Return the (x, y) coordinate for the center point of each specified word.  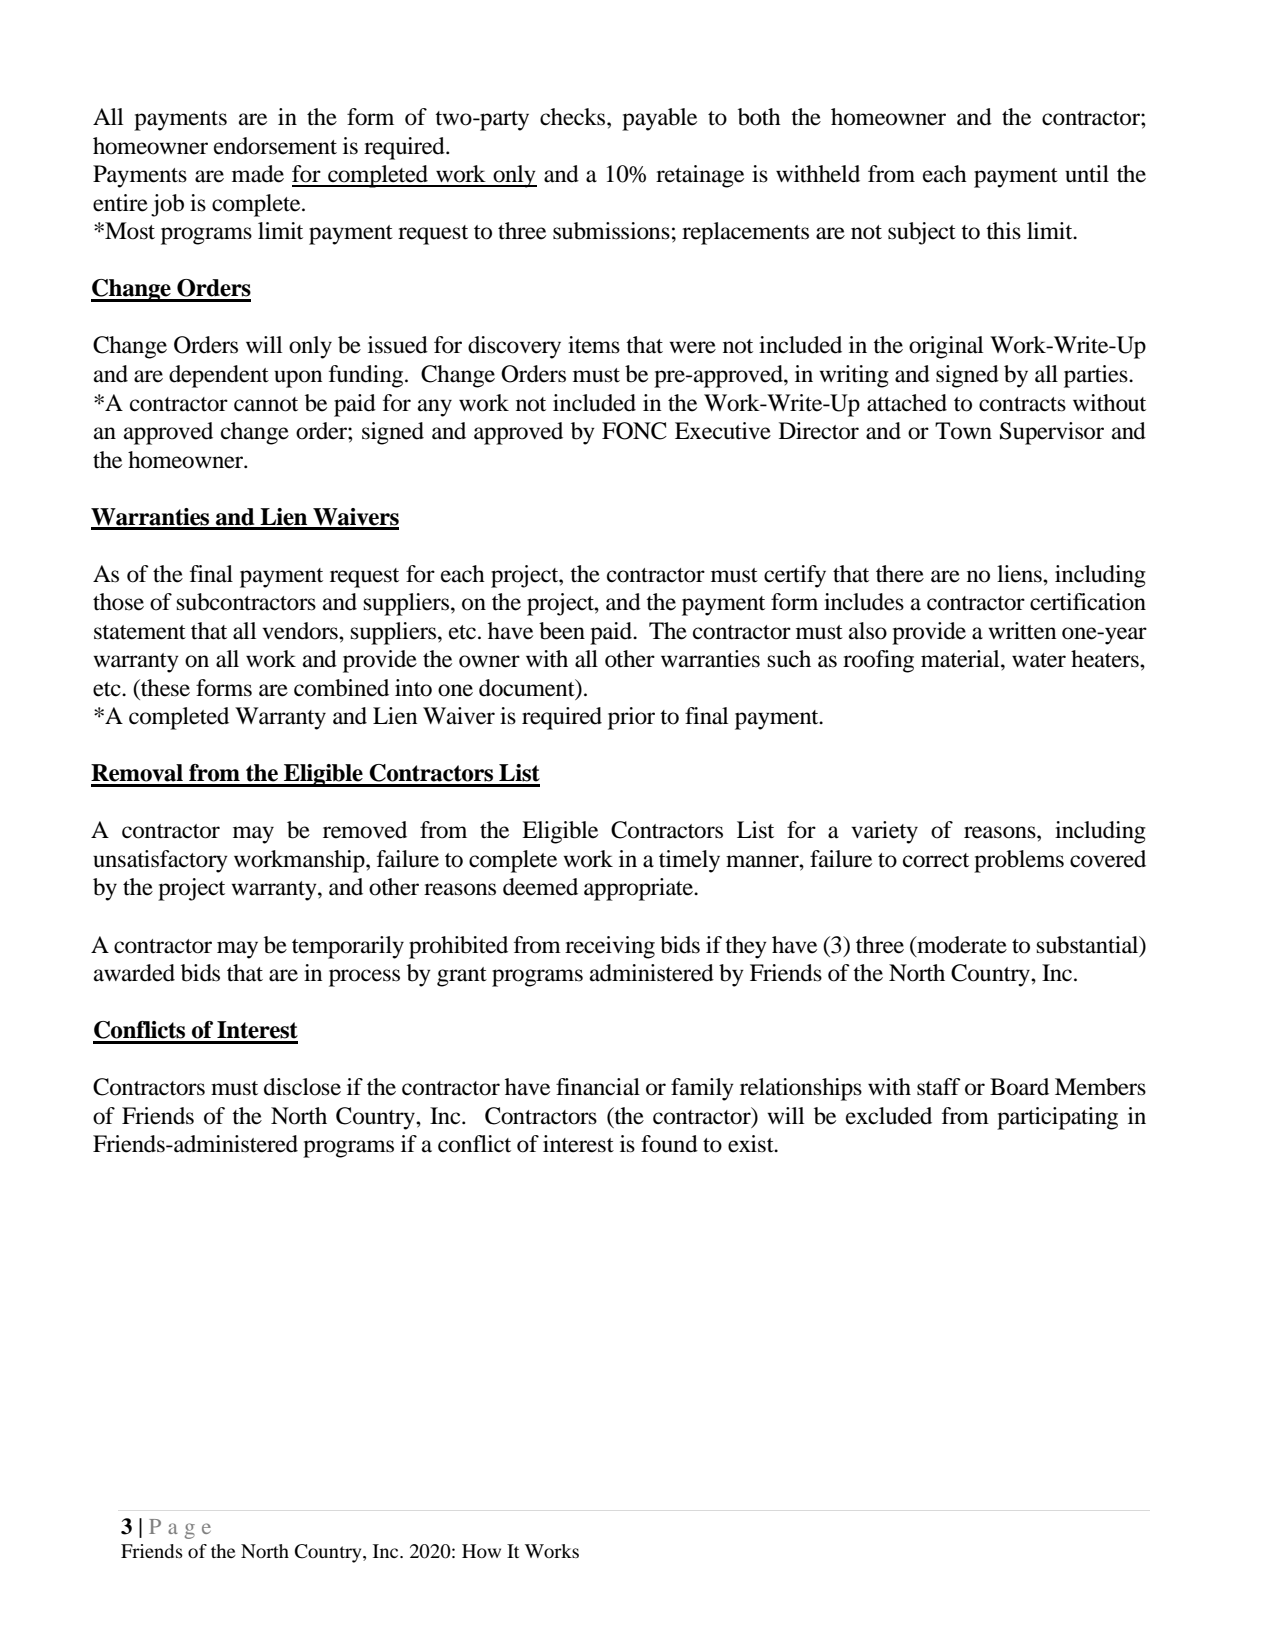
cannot (266, 404)
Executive (723, 431)
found (669, 1144)
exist (752, 1144)
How (481, 1551)
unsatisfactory (160, 861)
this (1003, 231)
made (258, 174)
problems (1019, 861)
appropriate (640, 889)
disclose (302, 1087)
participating (1057, 1118)
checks (574, 117)
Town (963, 431)
